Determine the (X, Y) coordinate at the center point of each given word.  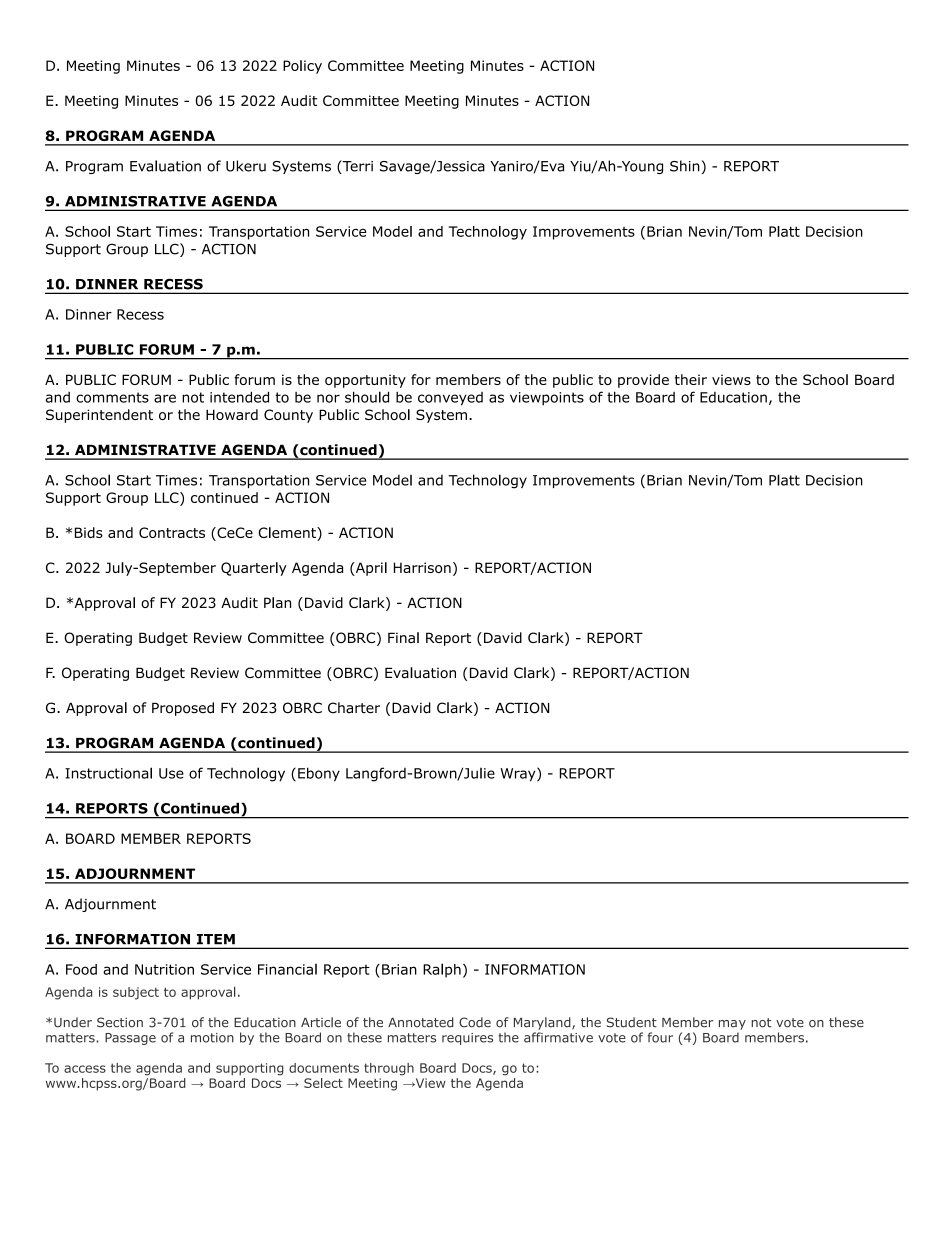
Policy (302, 67)
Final (403, 637)
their (691, 379)
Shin (685, 166)
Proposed (183, 709)
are (165, 398)
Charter (354, 708)
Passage (130, 1039)
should (367, 397)
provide (643, 381)
